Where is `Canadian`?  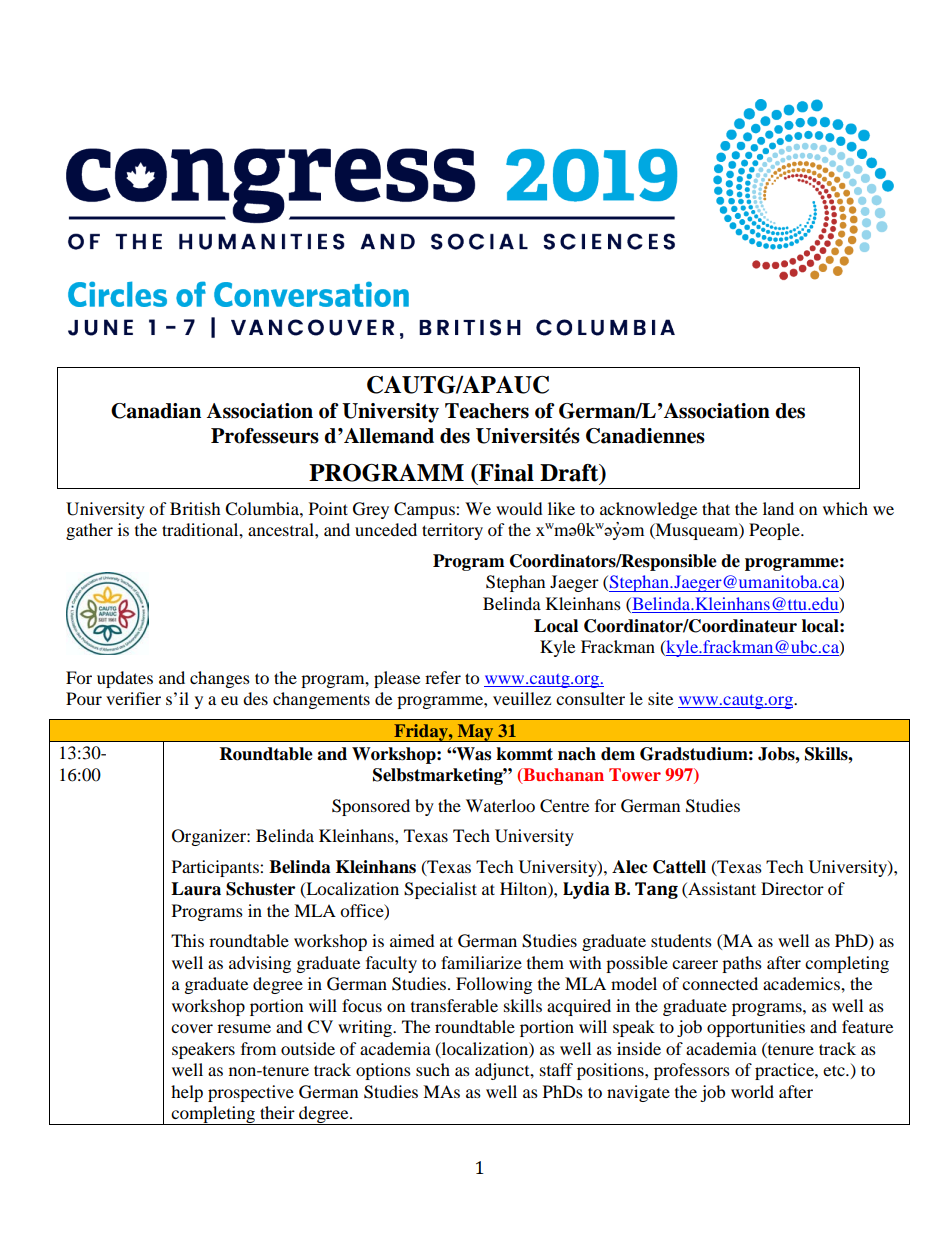
Canadian is located at coordinates (156, 411).
